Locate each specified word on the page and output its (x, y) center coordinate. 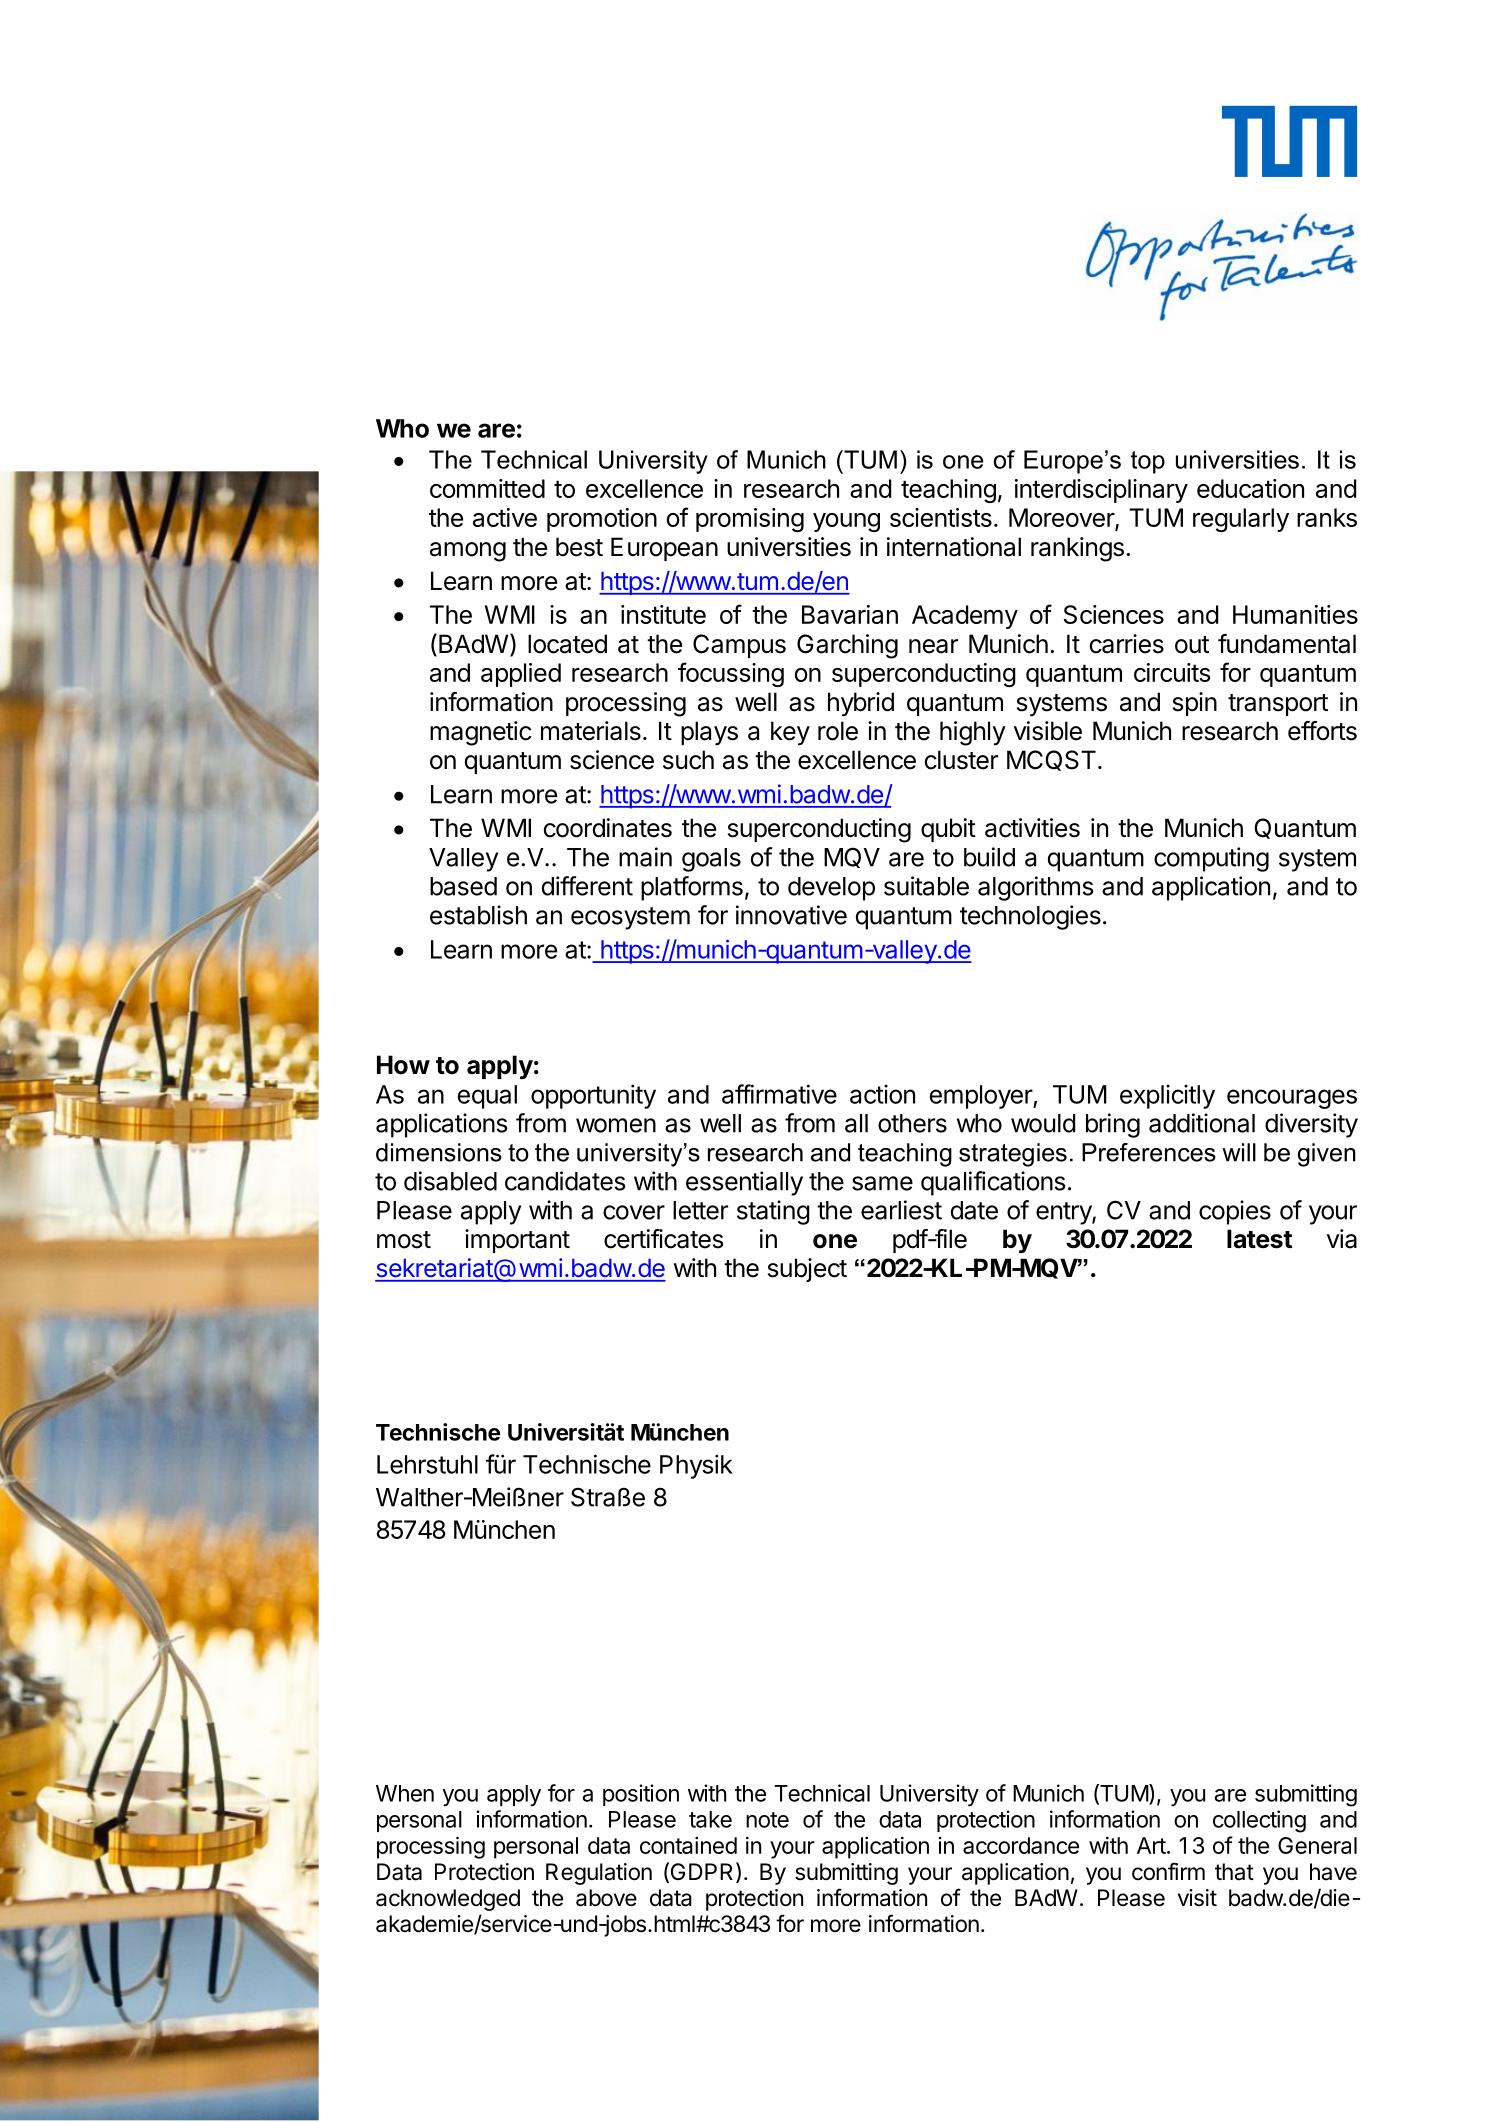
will (1239, 1152)
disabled (450, 1181)
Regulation (599, 1874)
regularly (1241, 520)
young (846, 522)
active (505, 517)
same (882, 1183)
